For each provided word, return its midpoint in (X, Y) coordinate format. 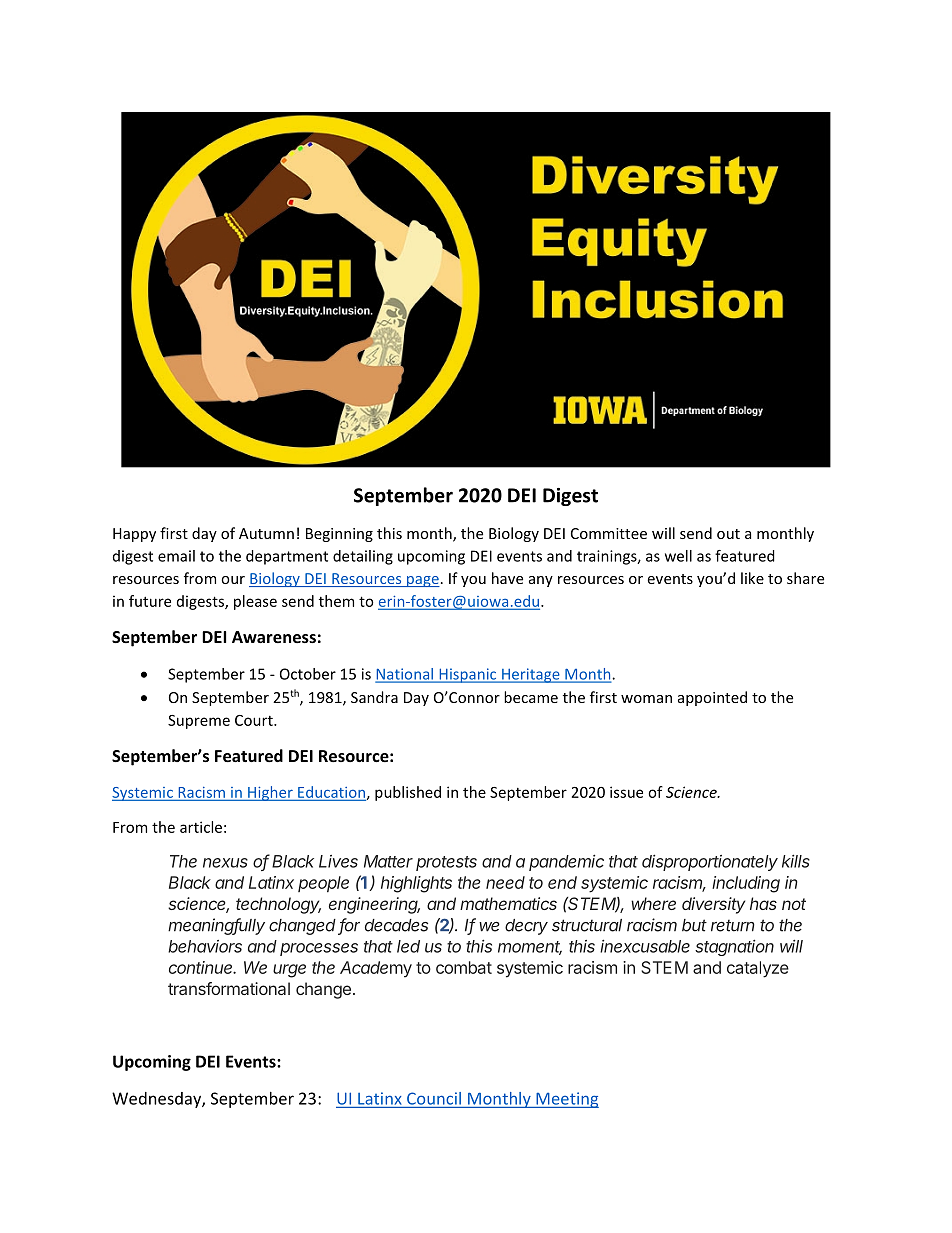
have (507, 578)
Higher (270, 793)
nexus (225, 863)
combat (464, 967)
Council (434, 1098)
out (728, 534)
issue (626, 792)
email (176, 556)
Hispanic (468, 675)
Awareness (274, 637)
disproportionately (710, 862)
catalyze (758, 969)
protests (446, 863)
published (408, 793)
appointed (712, 698)
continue (202, 967)
